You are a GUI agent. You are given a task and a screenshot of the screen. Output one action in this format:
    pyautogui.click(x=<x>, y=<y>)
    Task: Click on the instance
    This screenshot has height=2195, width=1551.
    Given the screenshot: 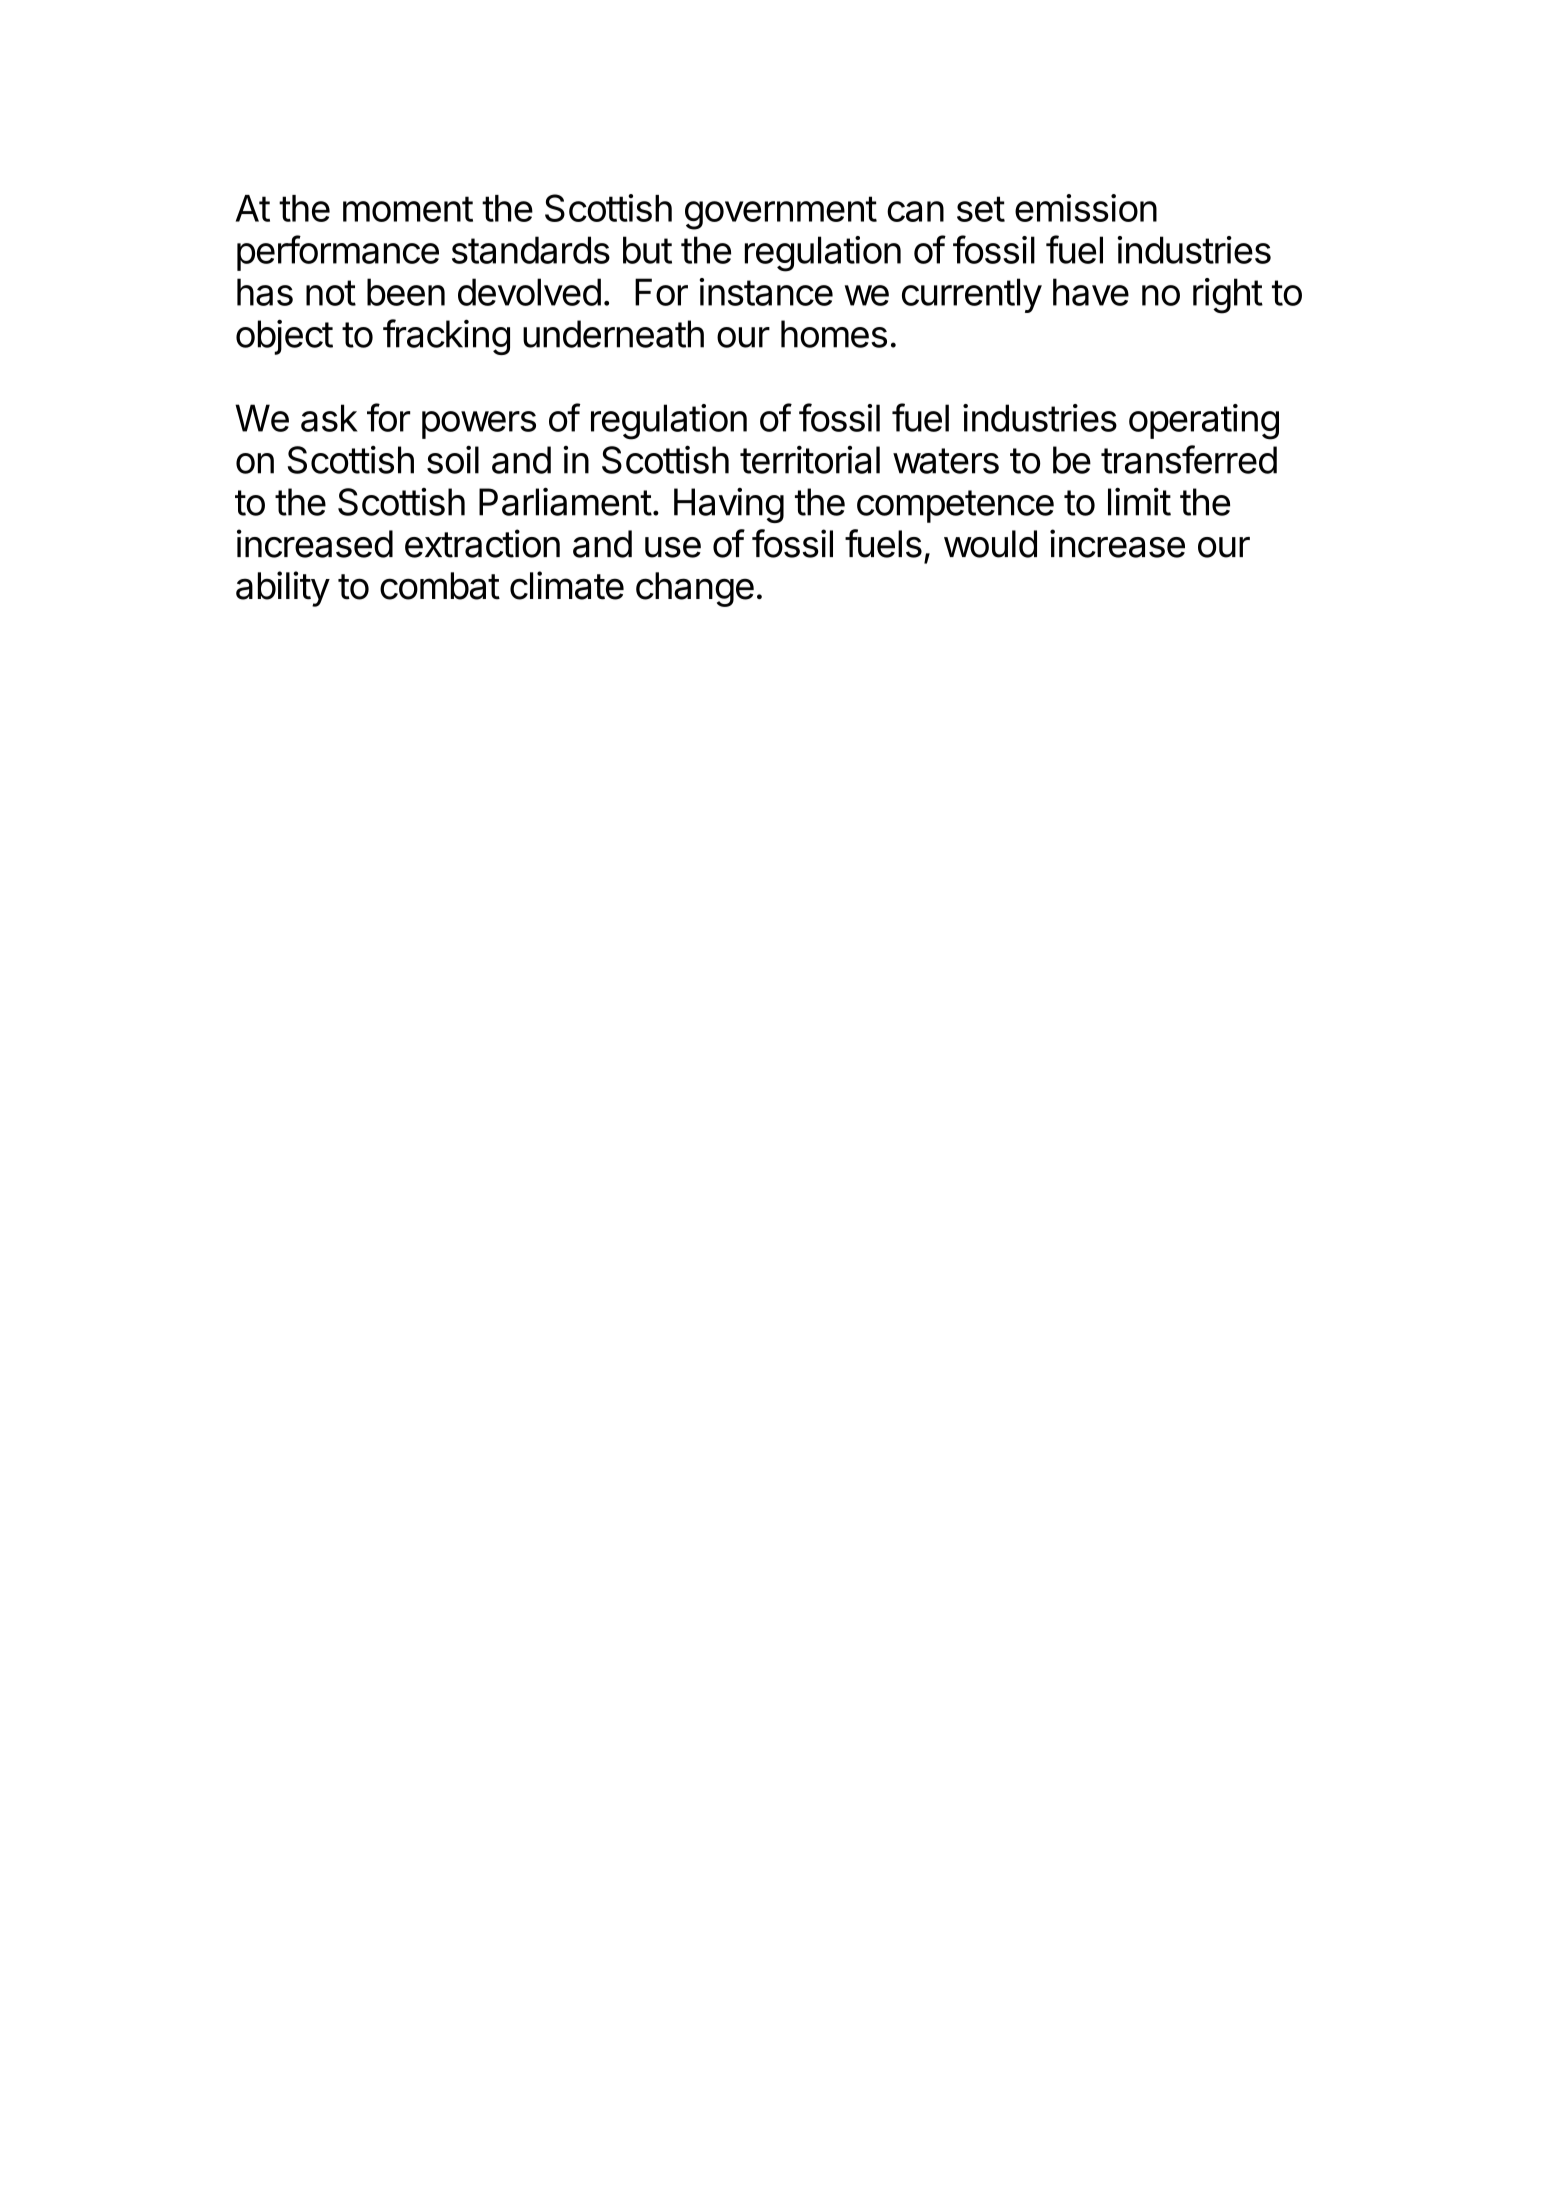 What is the action you would take?
    pyautogui.click(x=766, y=292)
